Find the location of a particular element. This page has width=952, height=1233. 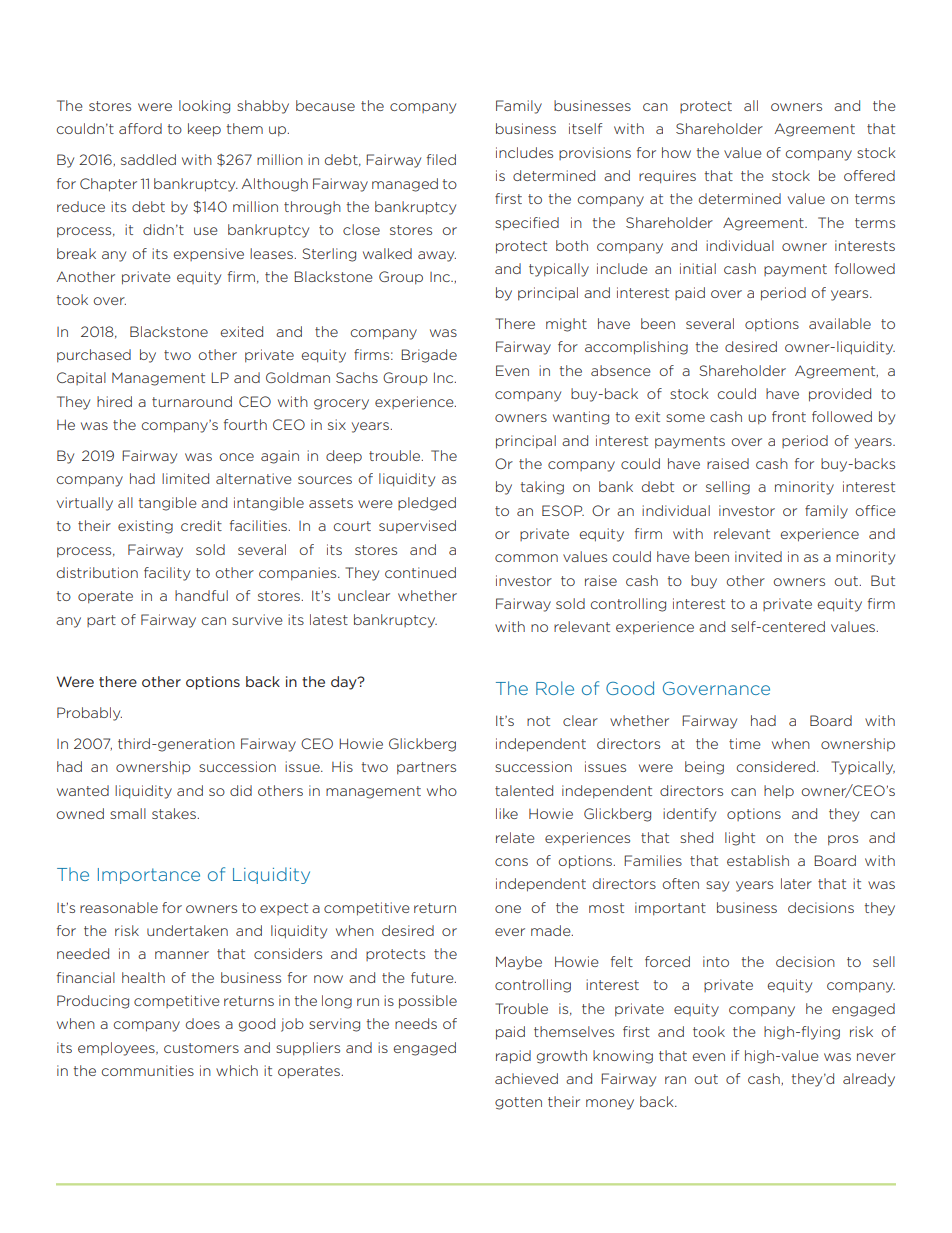

communities is located at coordinates (147, 1070).
